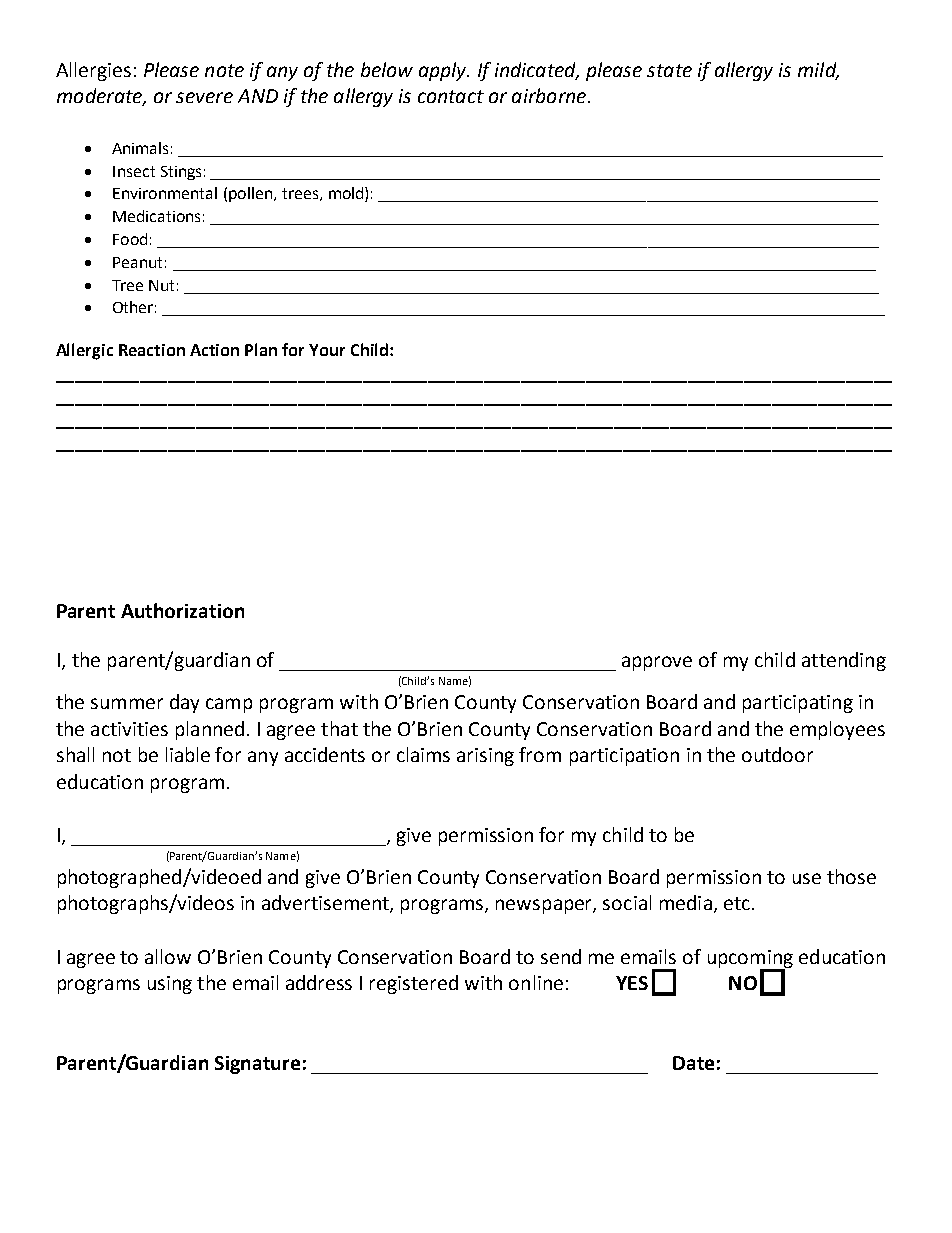  I want to click on using, so click(170, 985).
